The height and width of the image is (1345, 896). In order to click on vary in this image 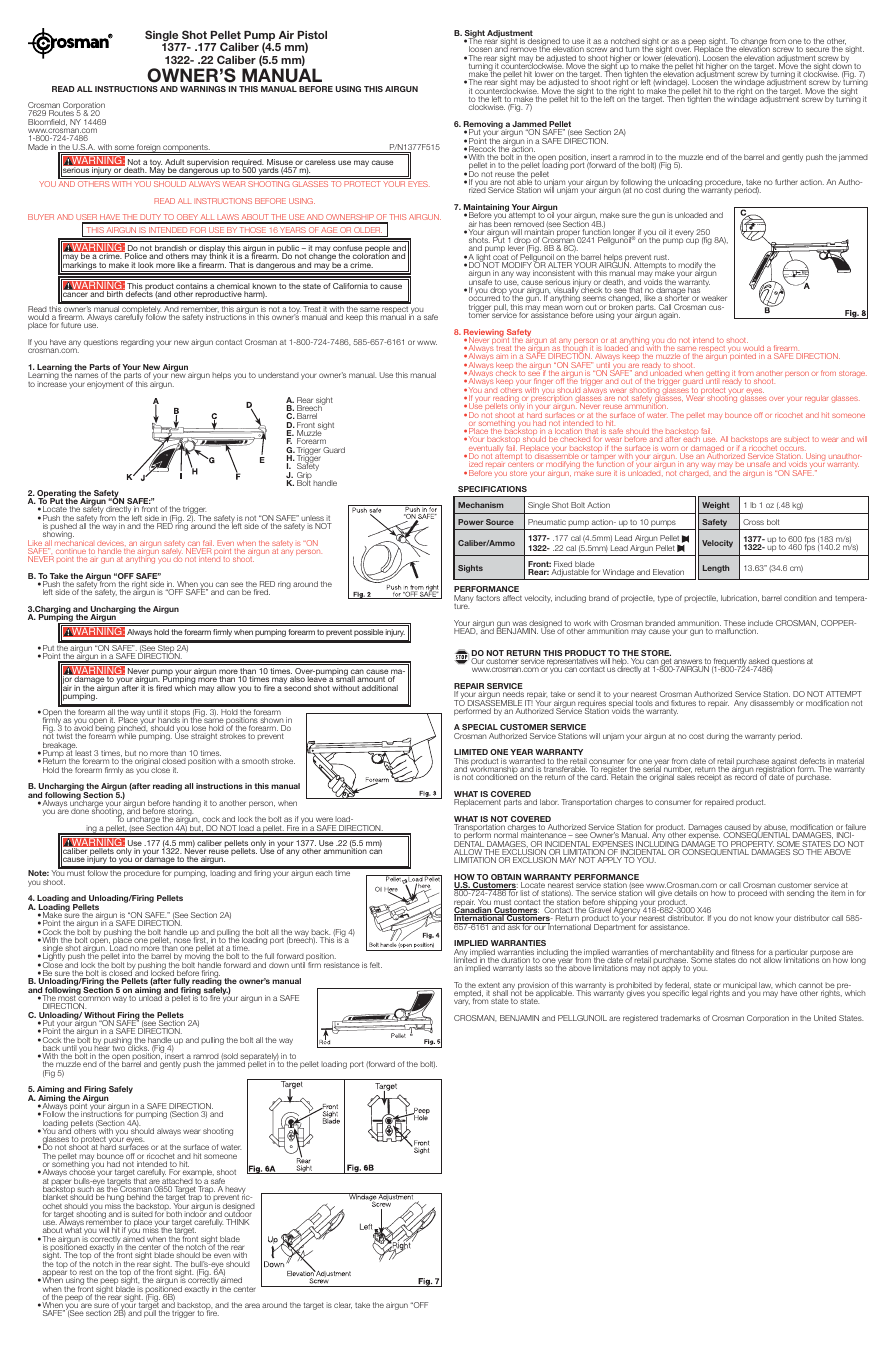, I will do `click(462, 1002)`.
